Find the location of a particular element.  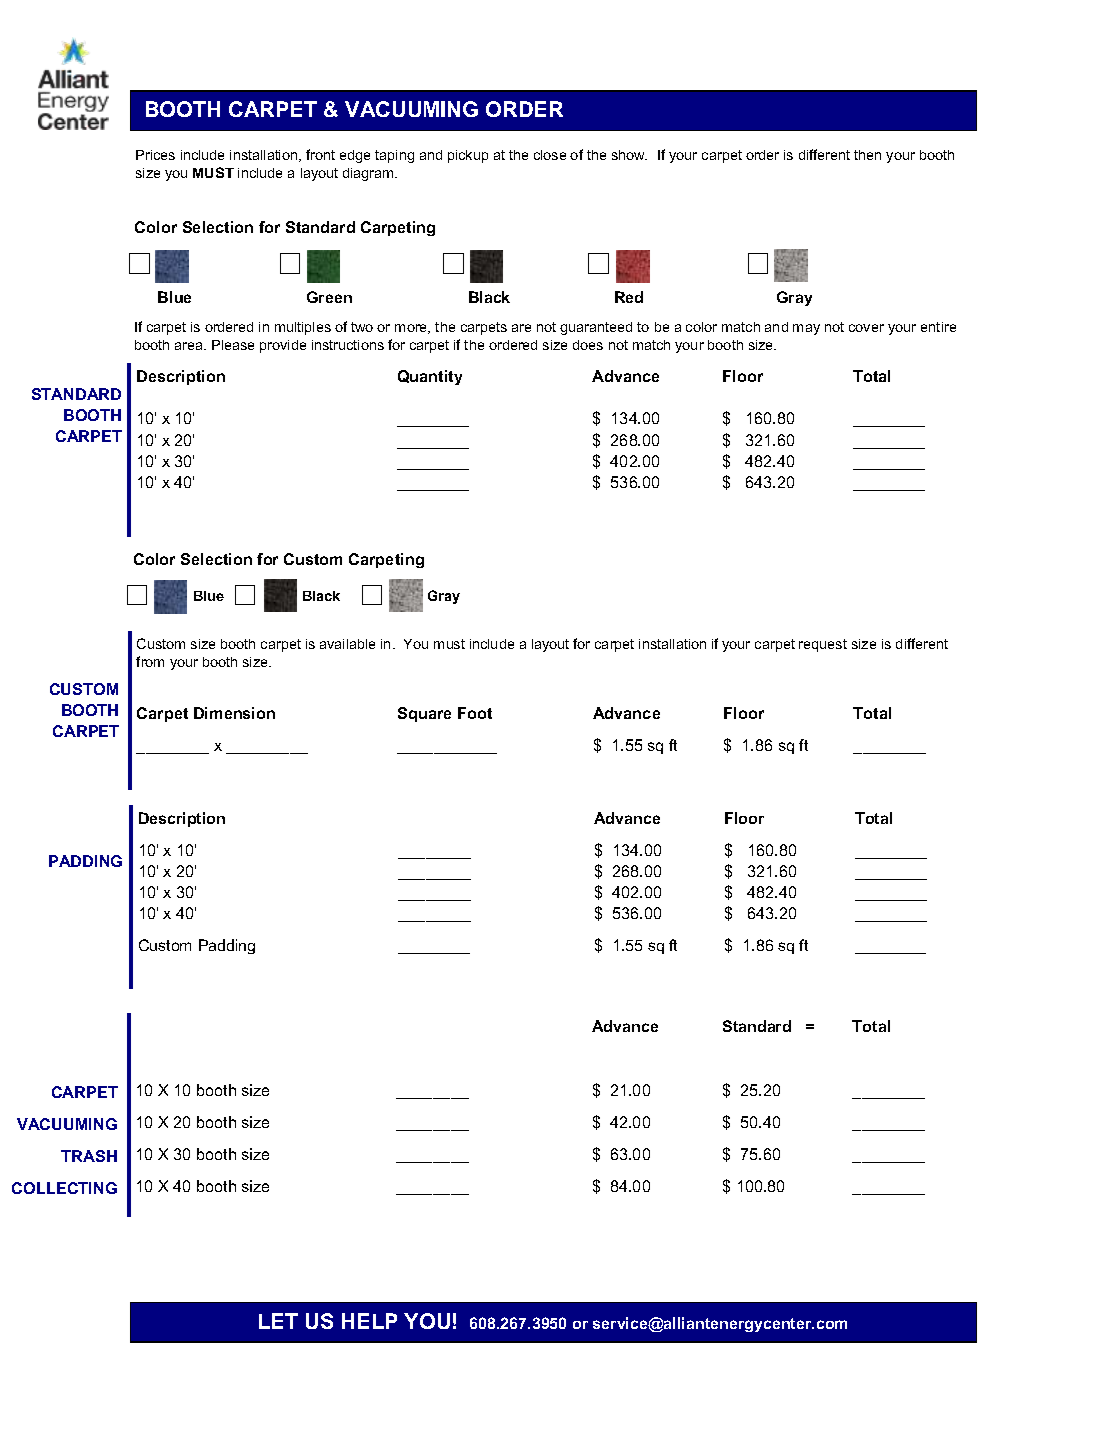

pickup is located at coordinates (468, 156).
